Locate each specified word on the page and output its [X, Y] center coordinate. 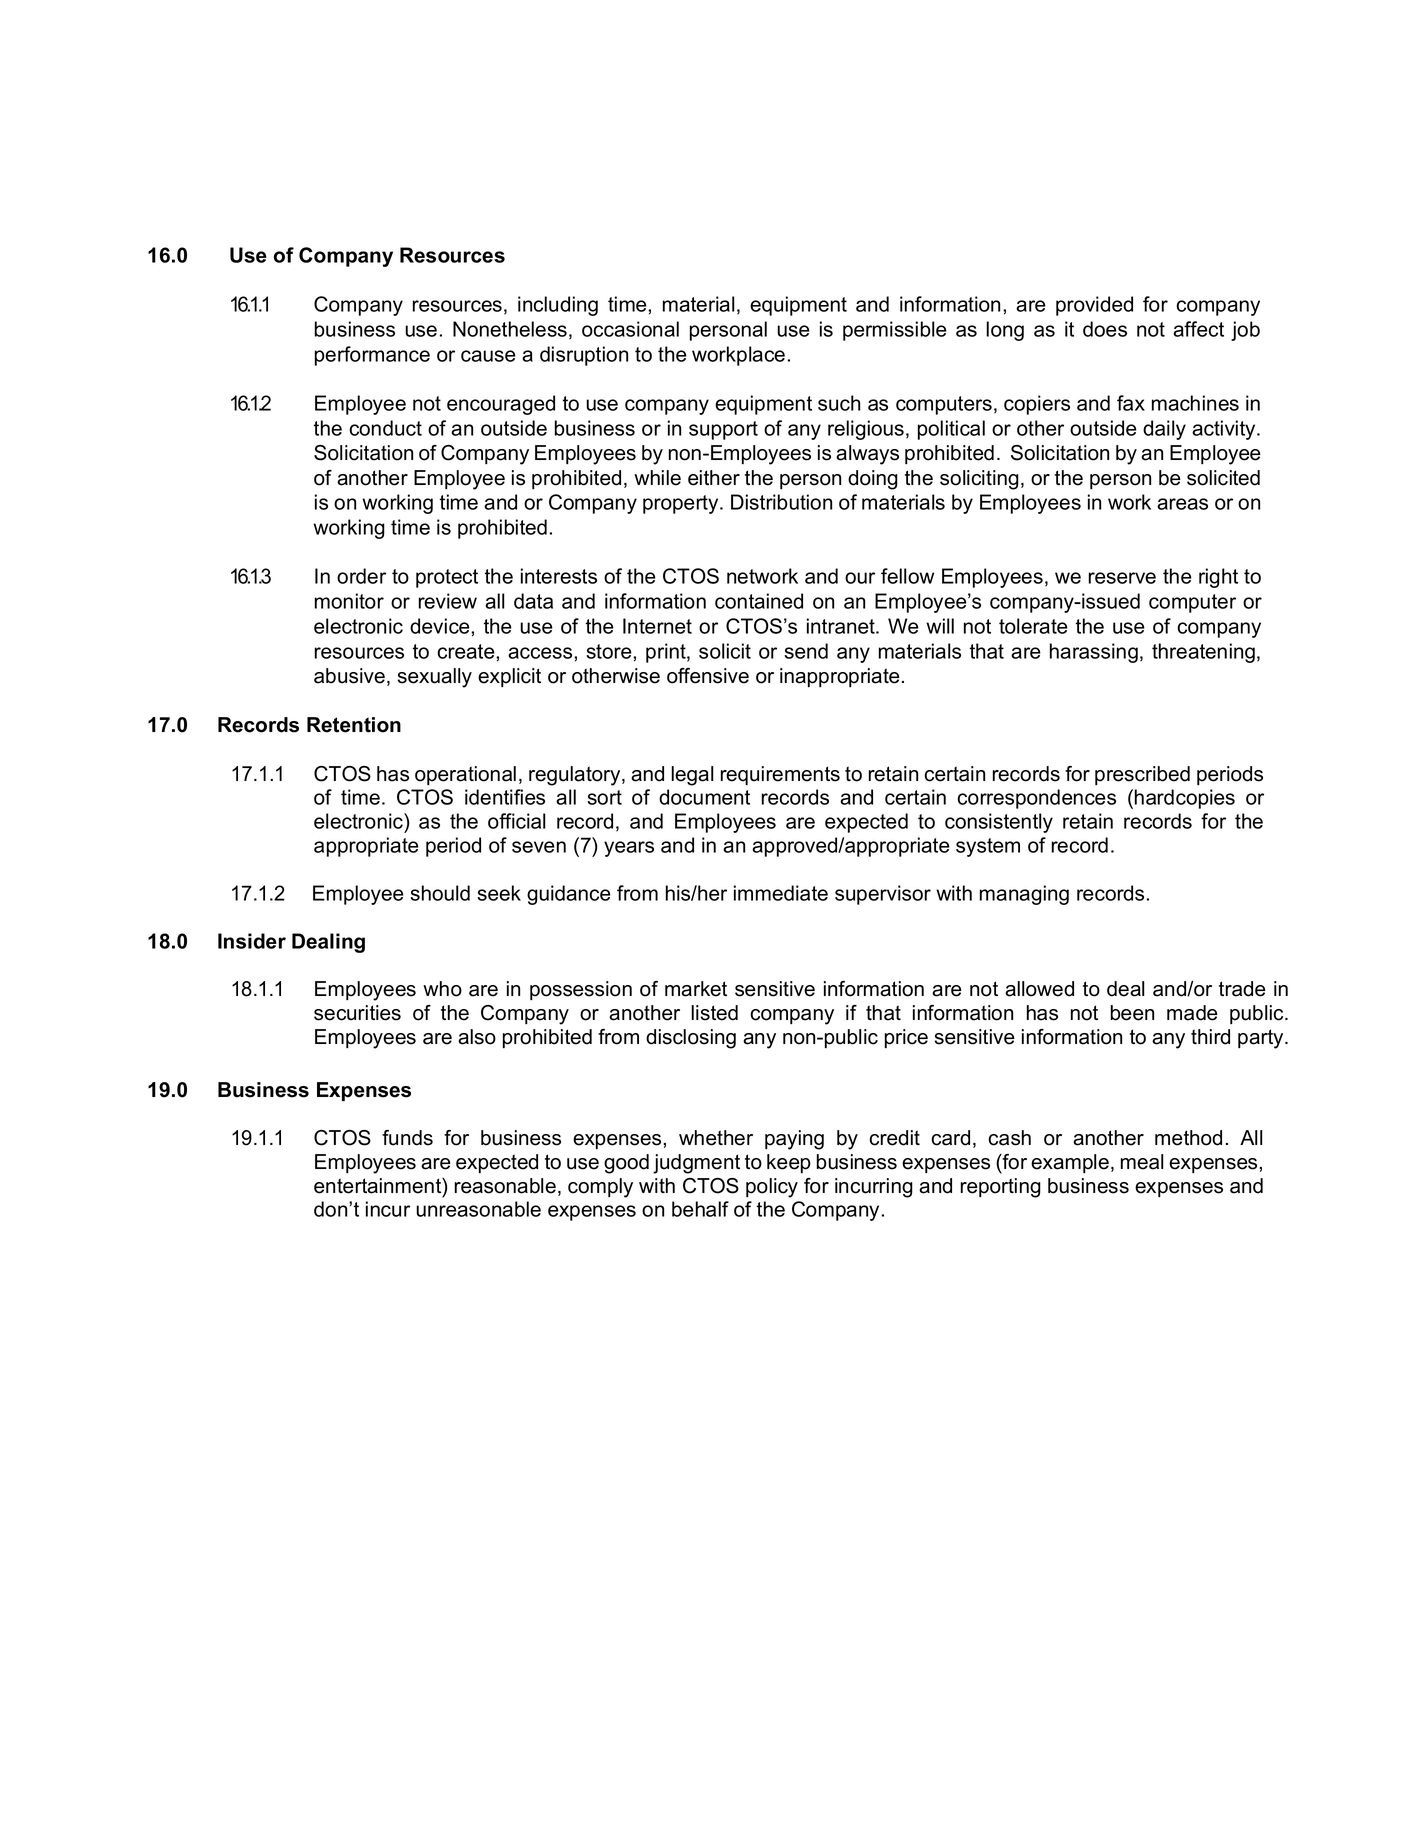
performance [372, 356]
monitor [349, 601]
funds [407, 1138]
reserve [1122, 578]
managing [1024, 895]
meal [1142, 1162]
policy [772, 1188]
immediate [781, 893]
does [1105, 329]
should [440, 893]
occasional [630, 329]
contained [759, 601]
